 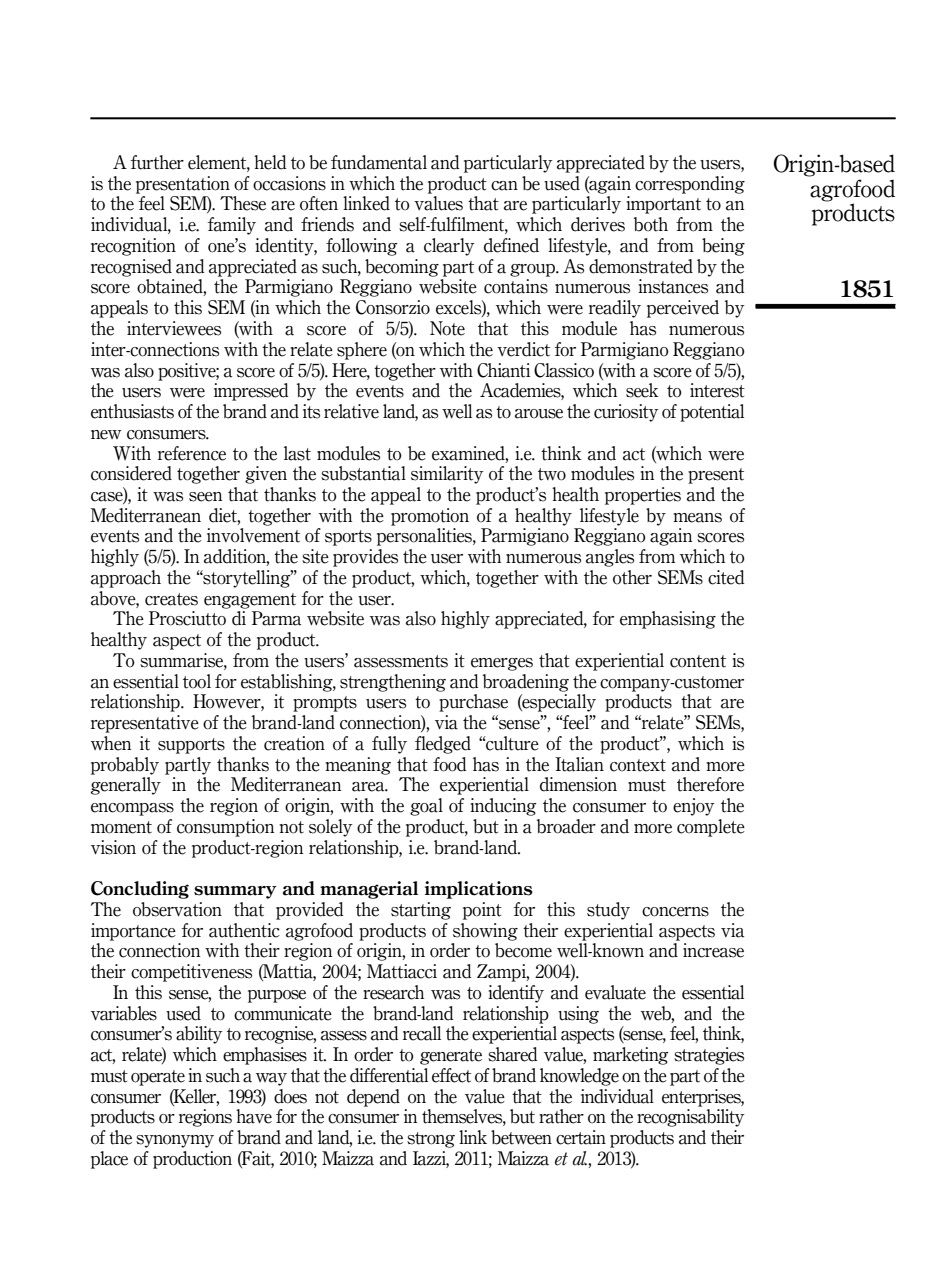 What do you see at coordinates (158, 1078) in the document?
I see `operate` at bounding box center [158, 1078].
